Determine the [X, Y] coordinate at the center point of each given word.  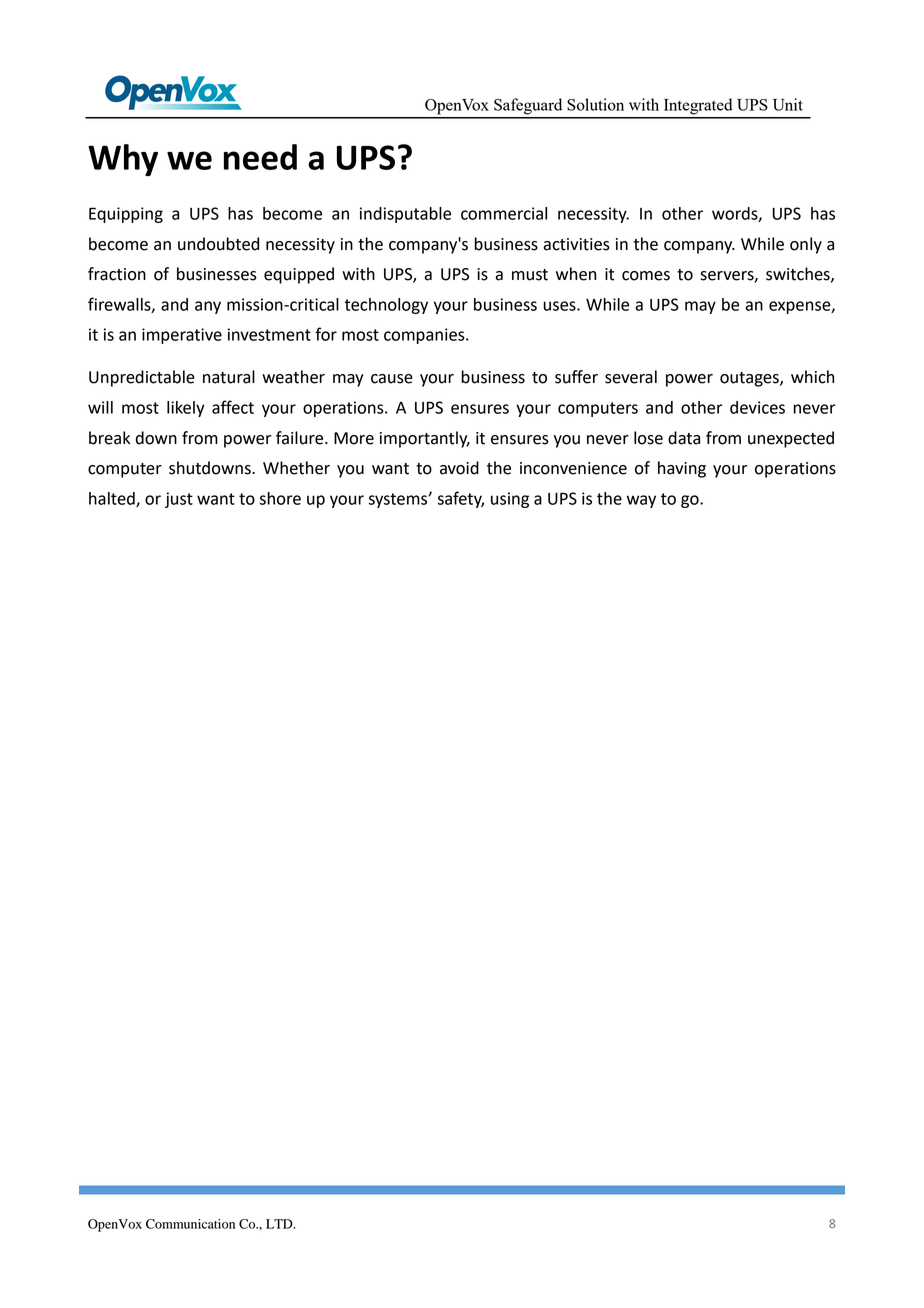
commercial [504, 213]
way [641, 501]
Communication [190, 1224]
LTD [280, 1224]
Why [123, 160]
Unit [788, 104]
